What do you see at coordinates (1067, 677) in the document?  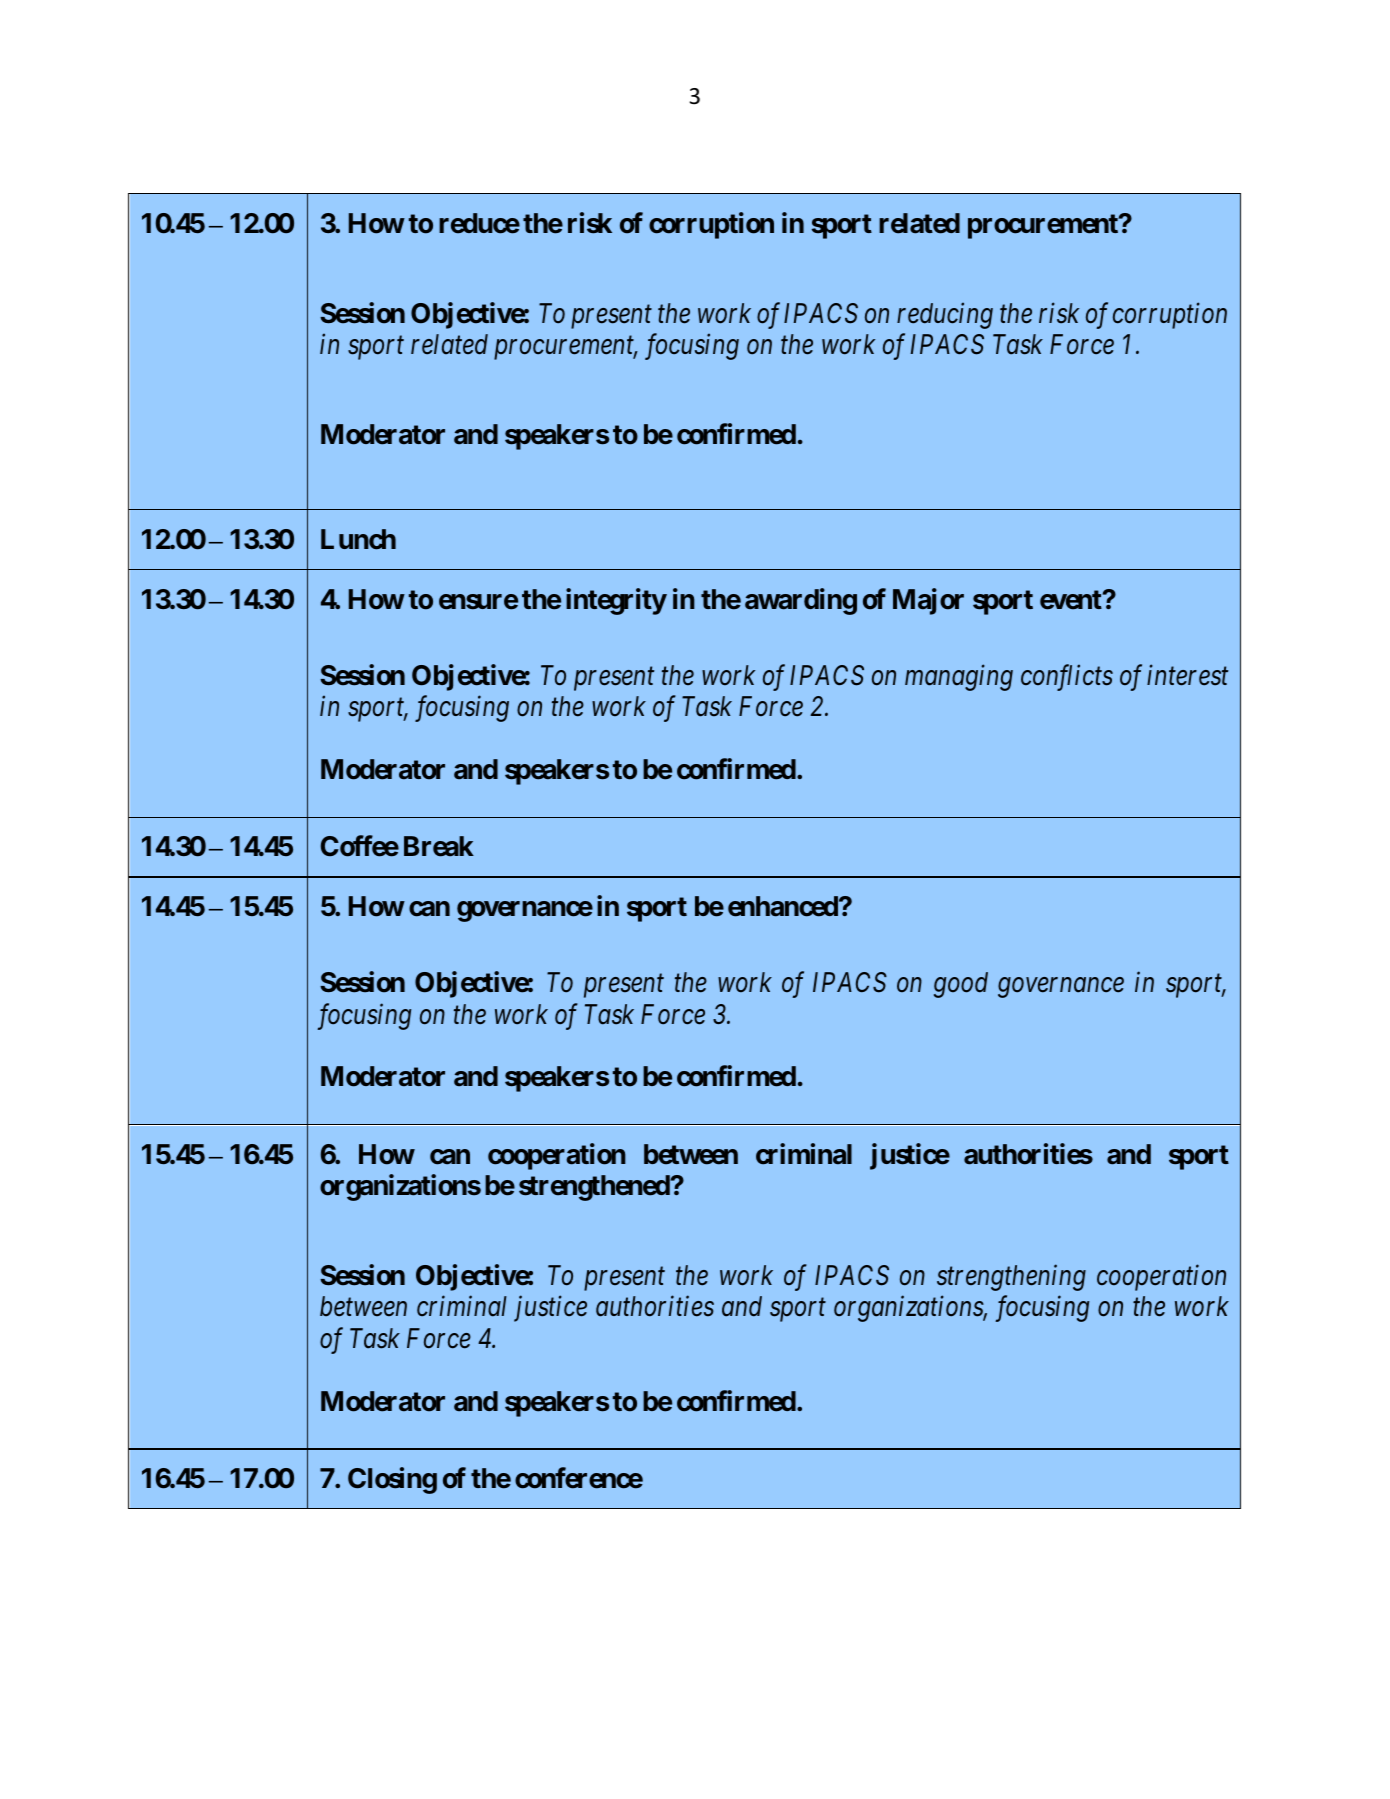 I see `conflicts` at bounding box center [1067, 677].
